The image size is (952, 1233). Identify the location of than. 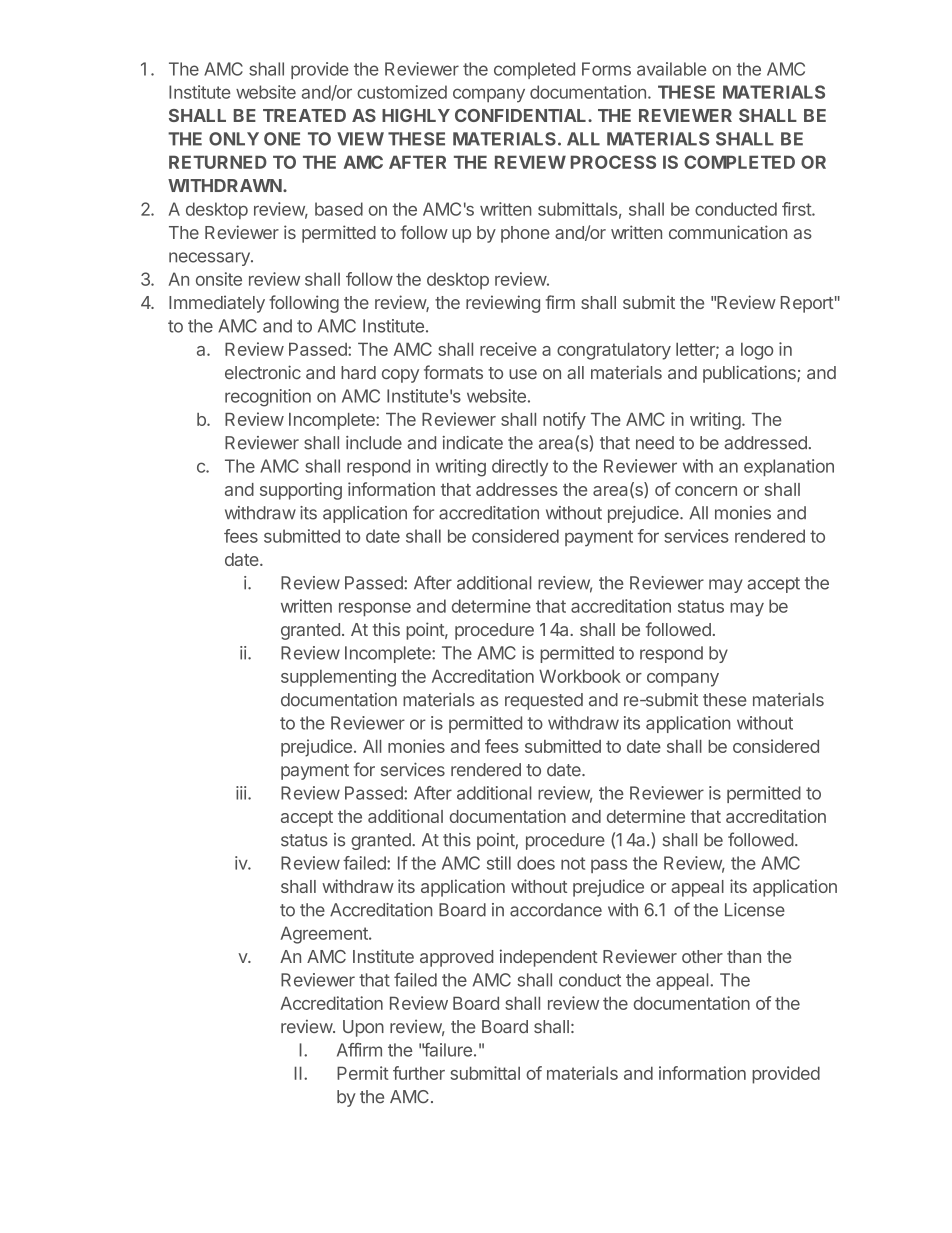
(744, 956).
